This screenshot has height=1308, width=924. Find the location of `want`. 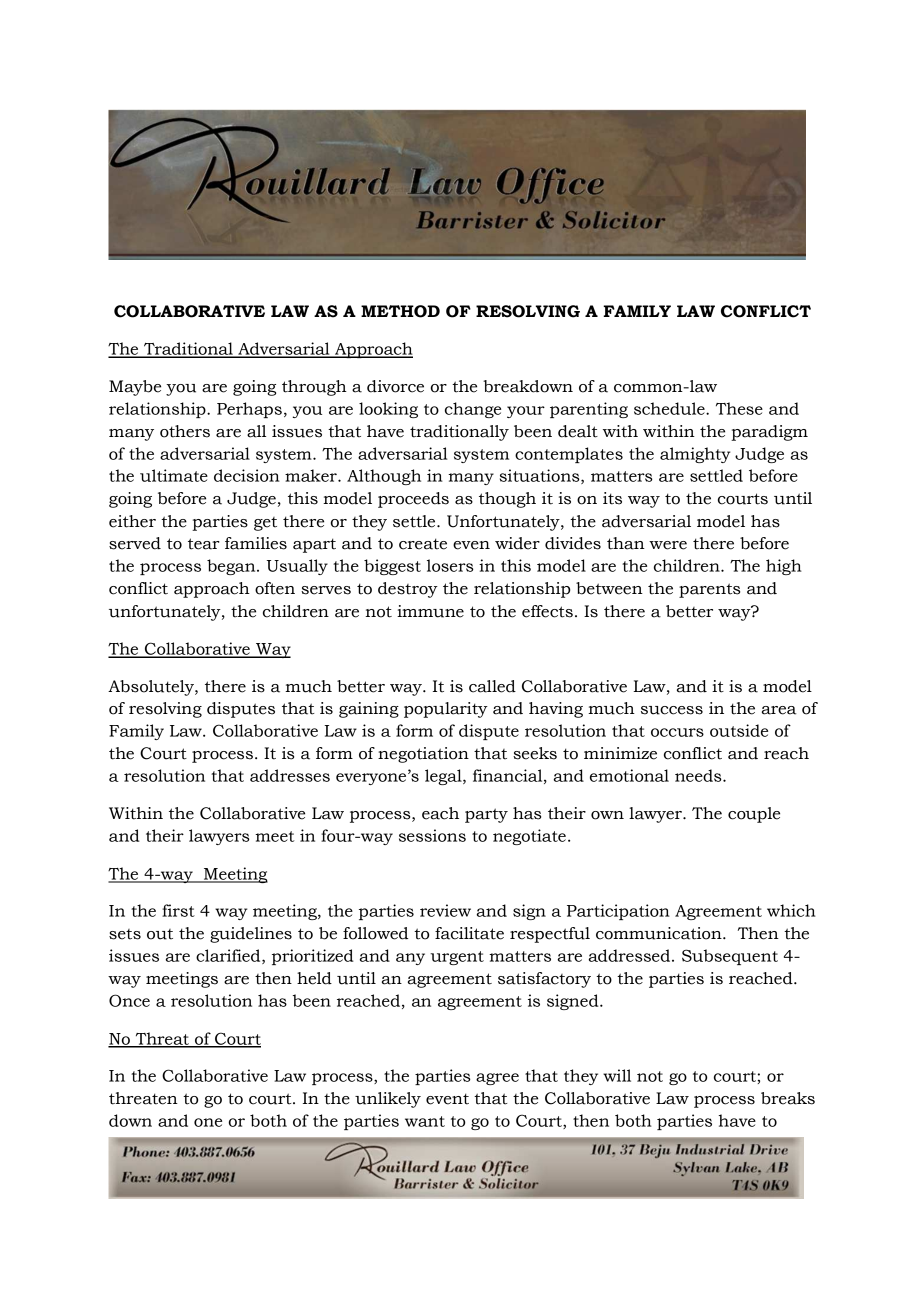

want is located at coordinates (425, 1121).
